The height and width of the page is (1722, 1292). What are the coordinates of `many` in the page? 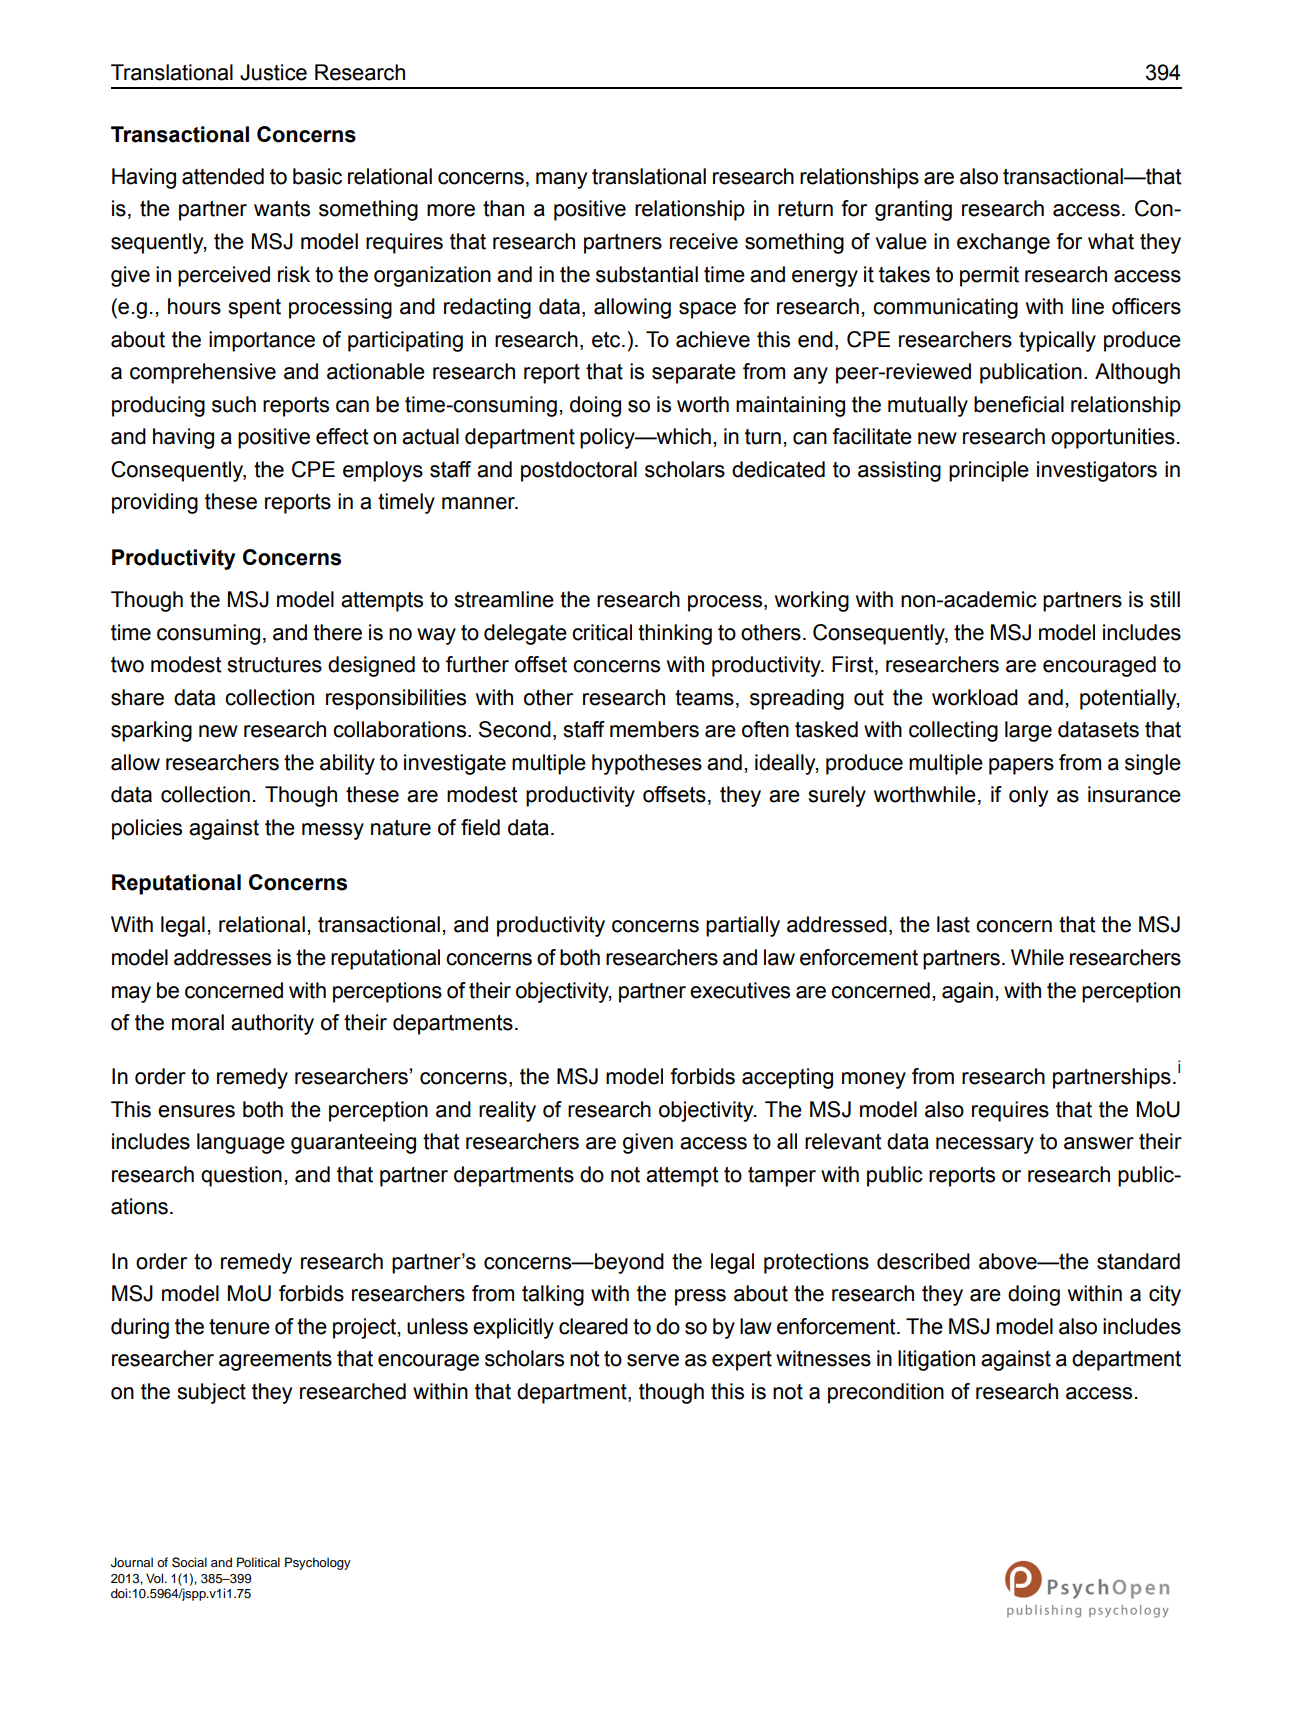 It's located at (561, 180).
